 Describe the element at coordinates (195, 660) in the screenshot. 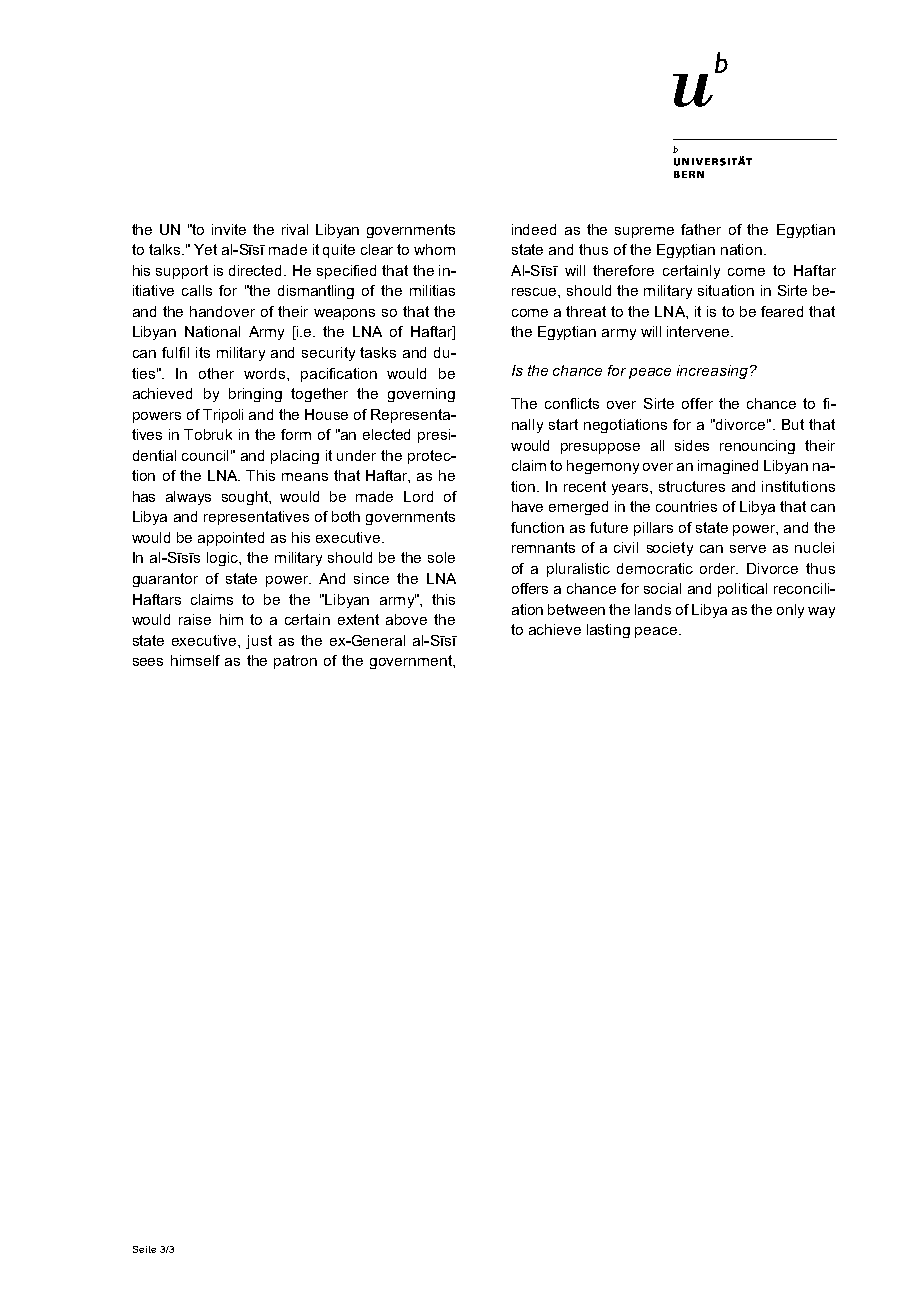

I see `himself` at that location.
